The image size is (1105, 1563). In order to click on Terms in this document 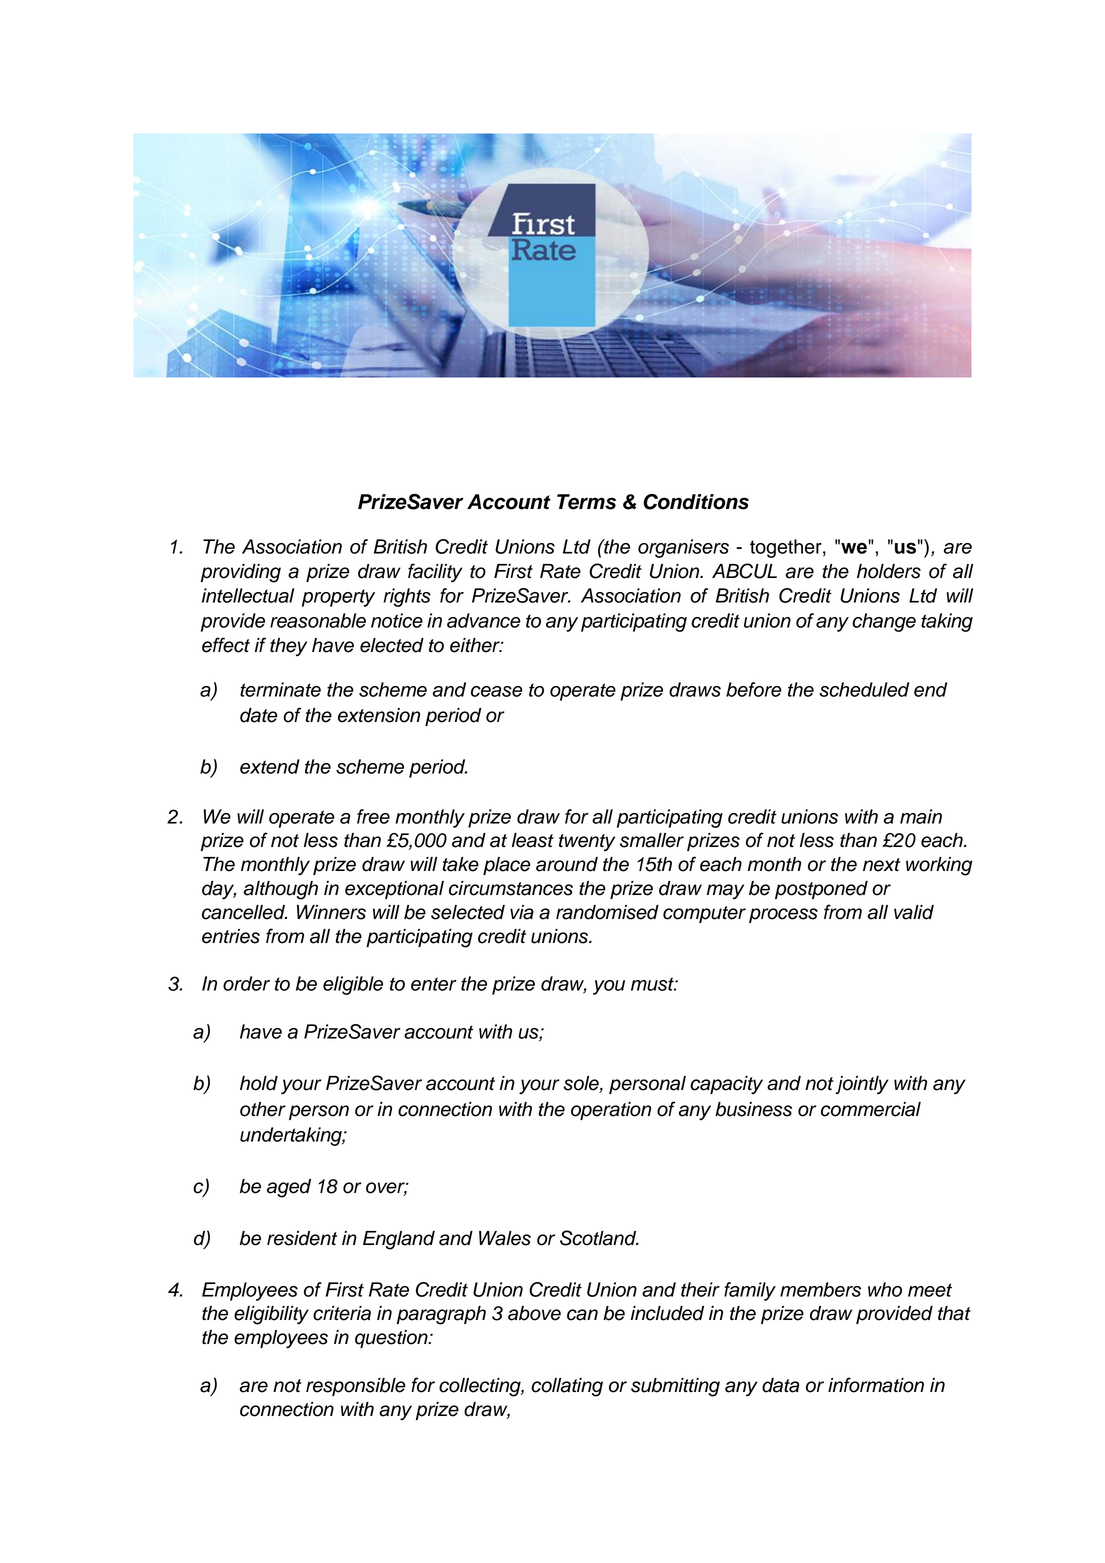, I will do `click(586, 502)`.
